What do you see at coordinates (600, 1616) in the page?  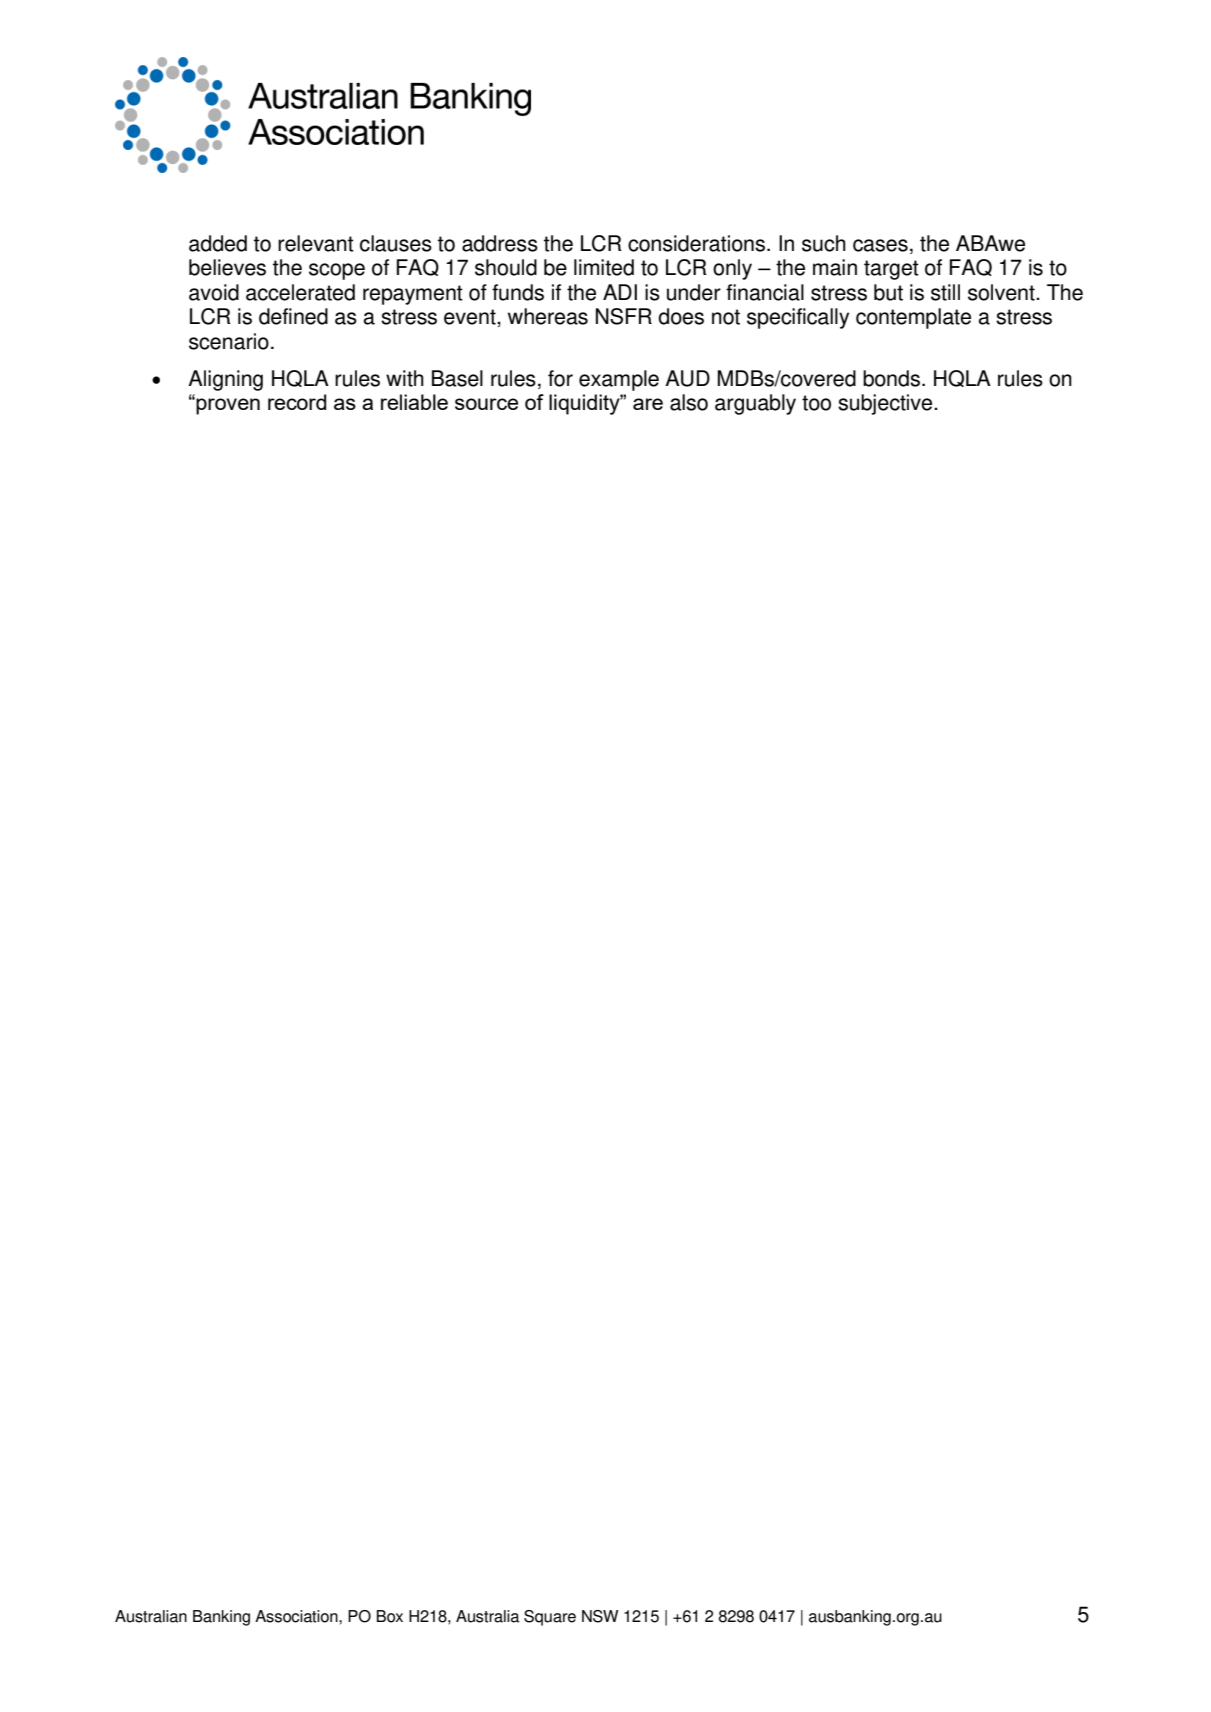 I see `NSW` at bounding box center [600, 1616].
